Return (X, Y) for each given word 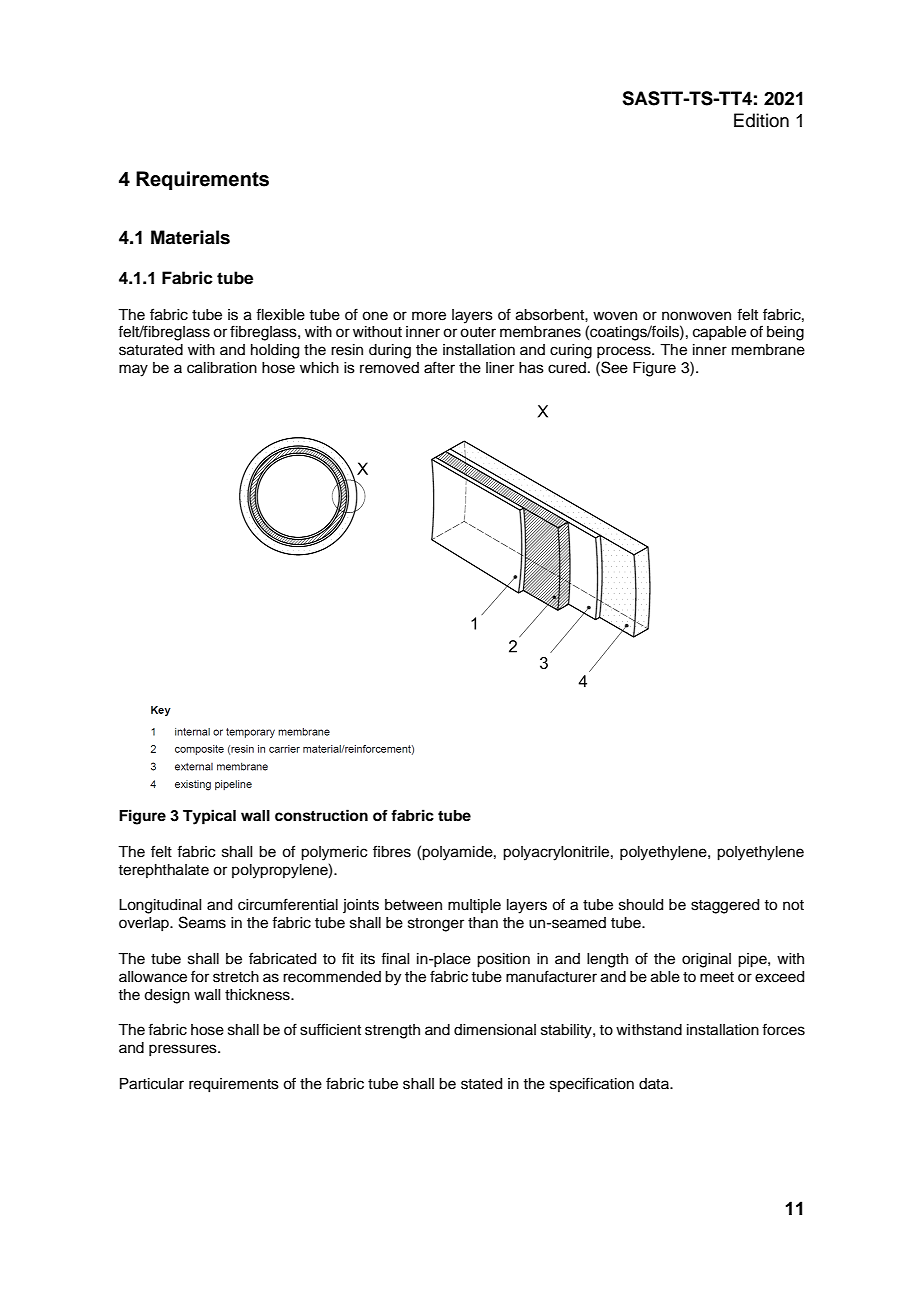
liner (500, 368)
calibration (222, 368)
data (655, 1083)
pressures (184, 1050)
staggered (725, 906)
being (785, 333)
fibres (392, 851)
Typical (209, 817)
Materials (190, 237)
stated (481, 1084)
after (439, 367)
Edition (761, 120)
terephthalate (163, 871)
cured (567, 368)
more (429, 316)
